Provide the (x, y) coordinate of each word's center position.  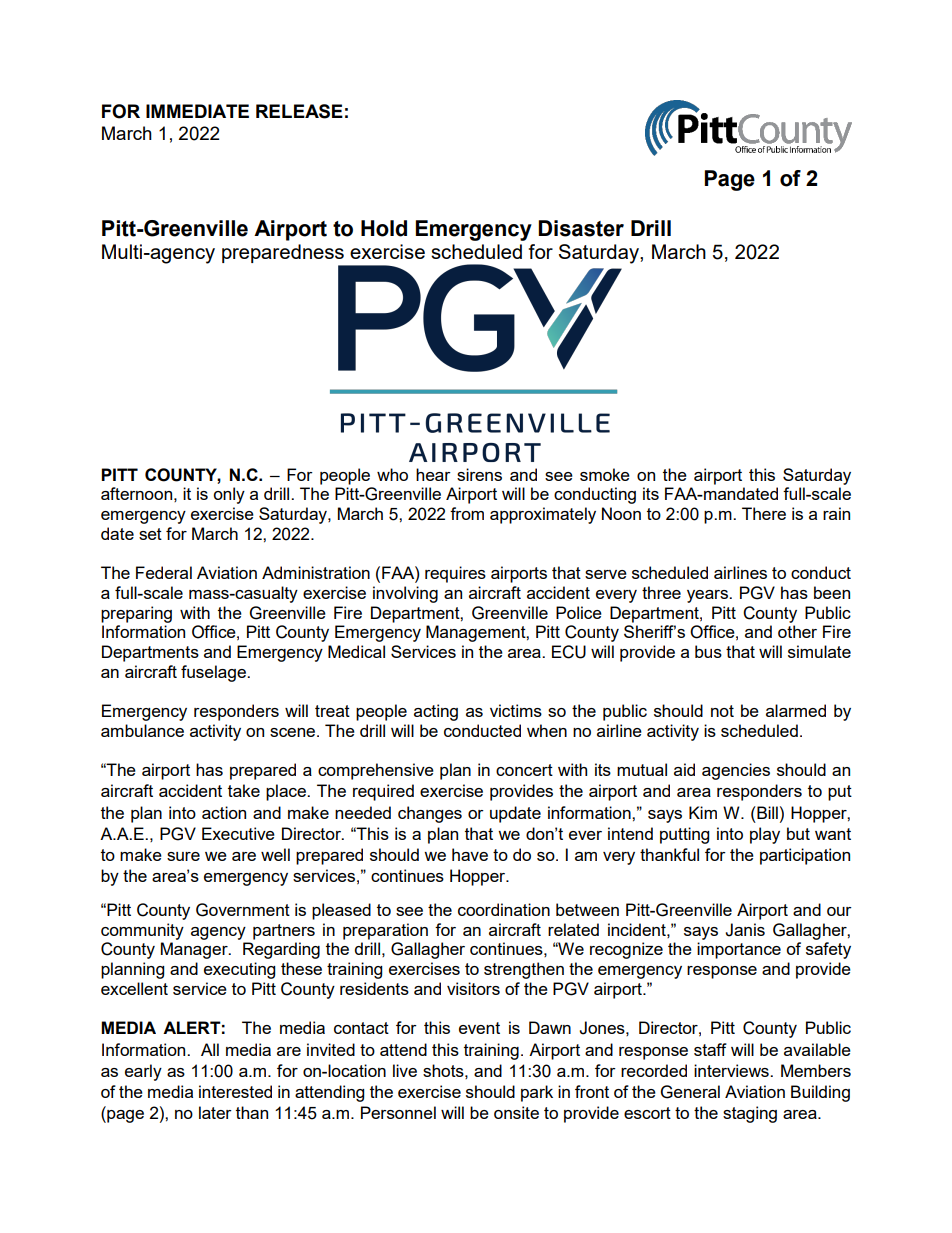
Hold (384, 228)
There (764, 513)
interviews (732, 1070)
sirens (479, 474)
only (229, 495)
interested (235, 1091)
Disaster (581, 228)
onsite (516, 1112)
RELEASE (299, 111)
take (244, 790)
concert (524, 770)
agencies (736, 771)
